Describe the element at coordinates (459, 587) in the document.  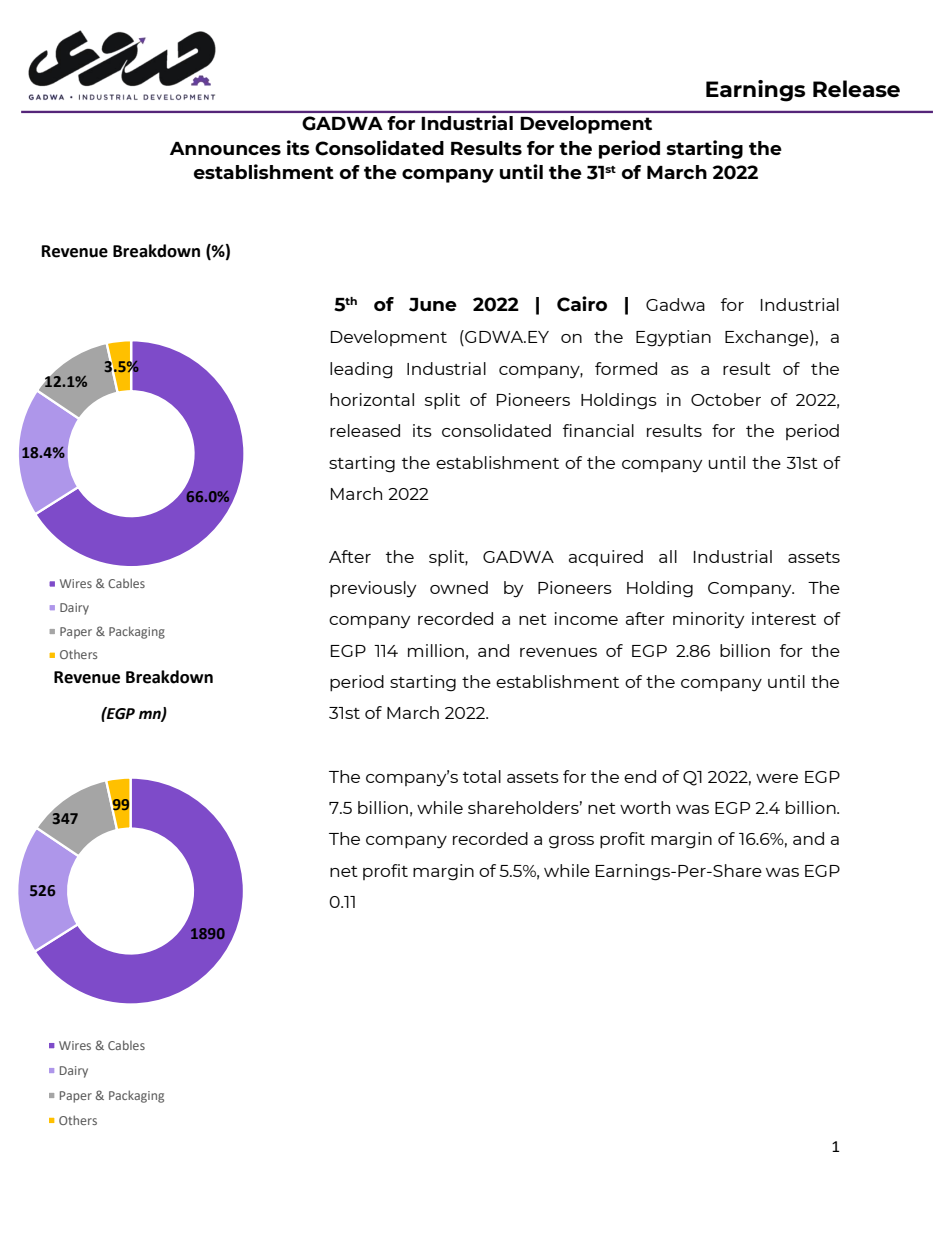
I see `owned` at that location.
